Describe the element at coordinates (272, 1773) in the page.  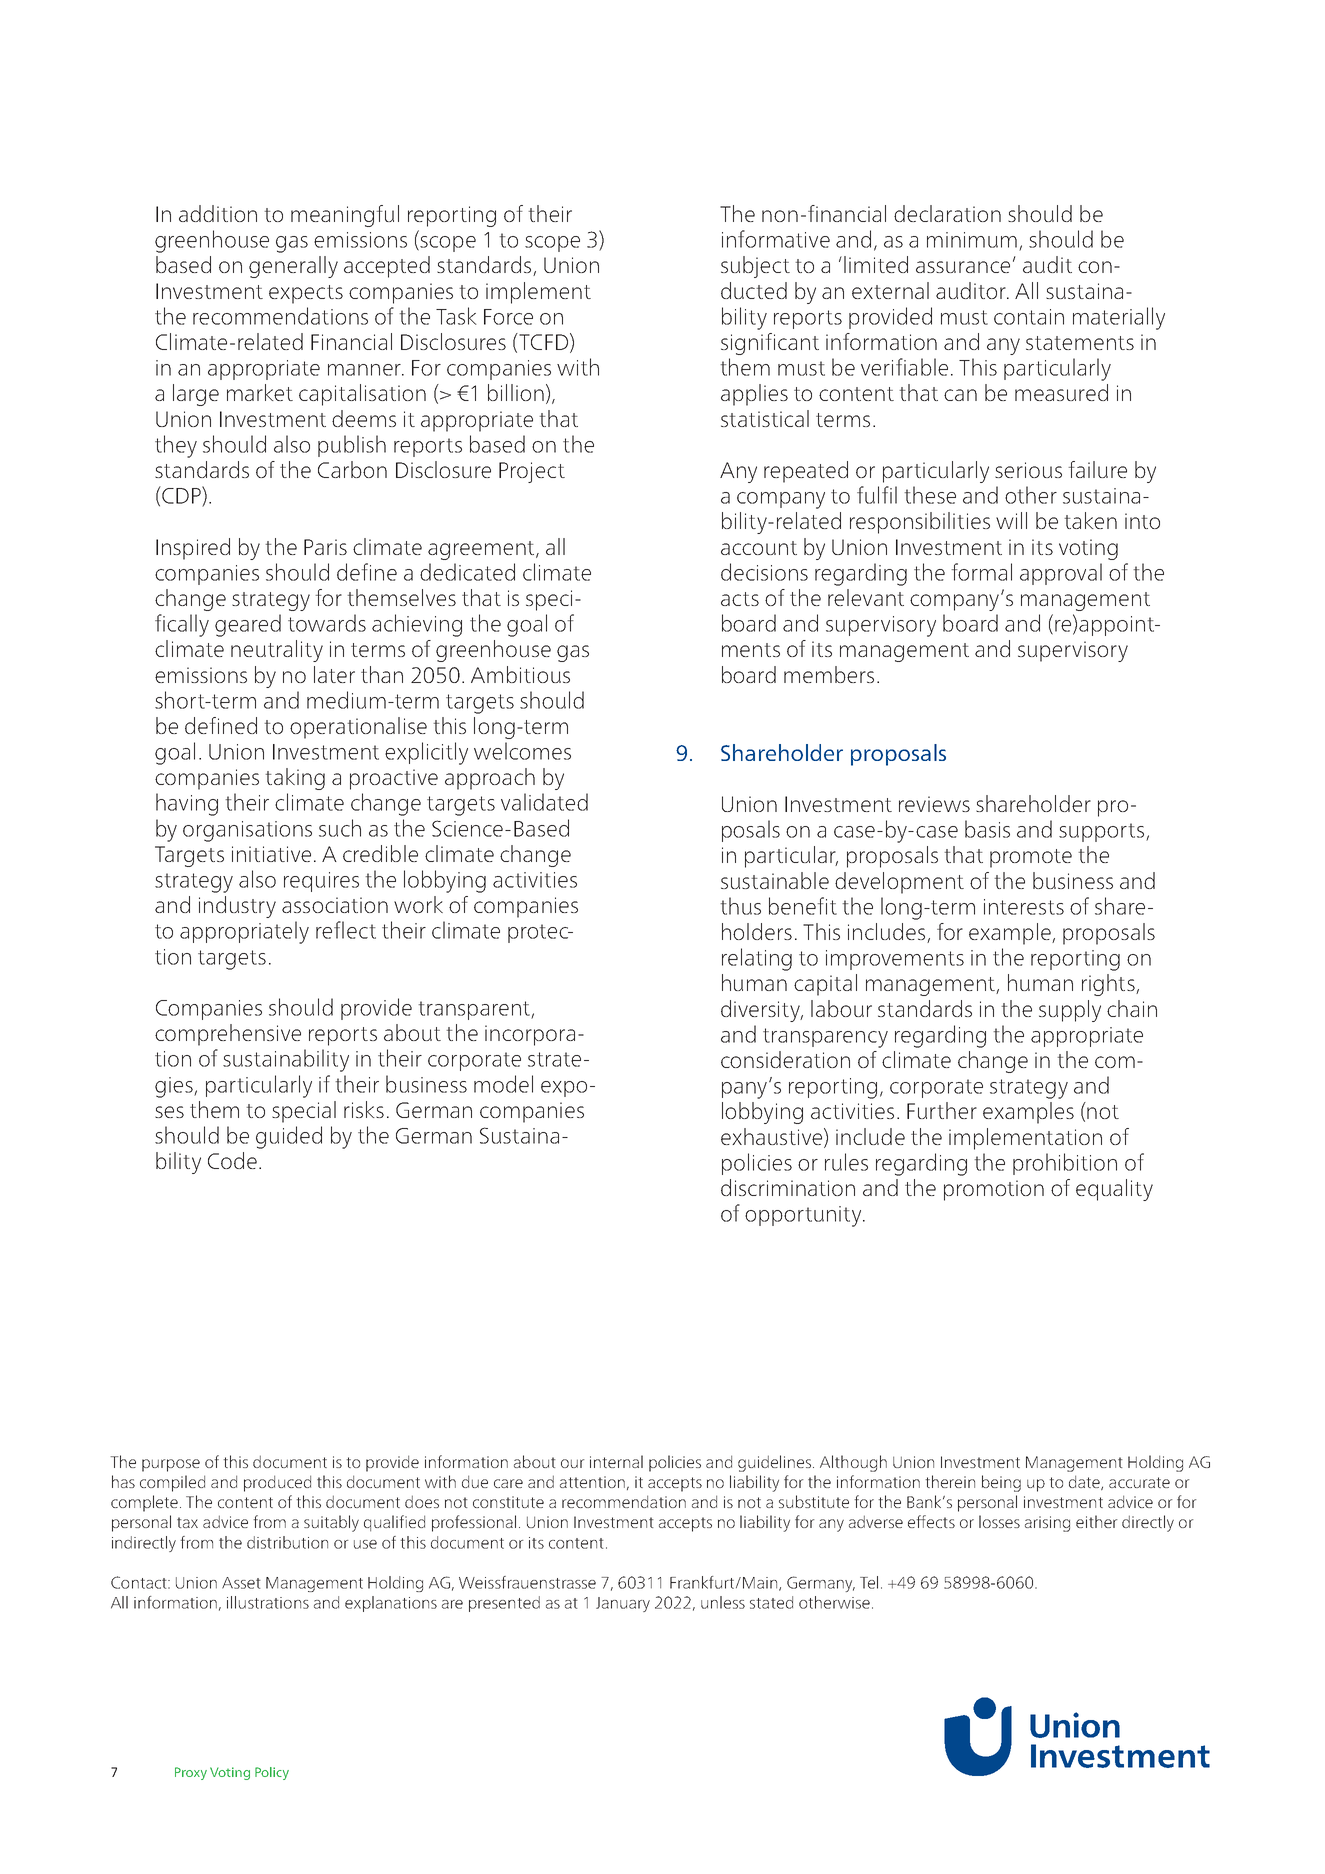
I see `Policy` at that location.
